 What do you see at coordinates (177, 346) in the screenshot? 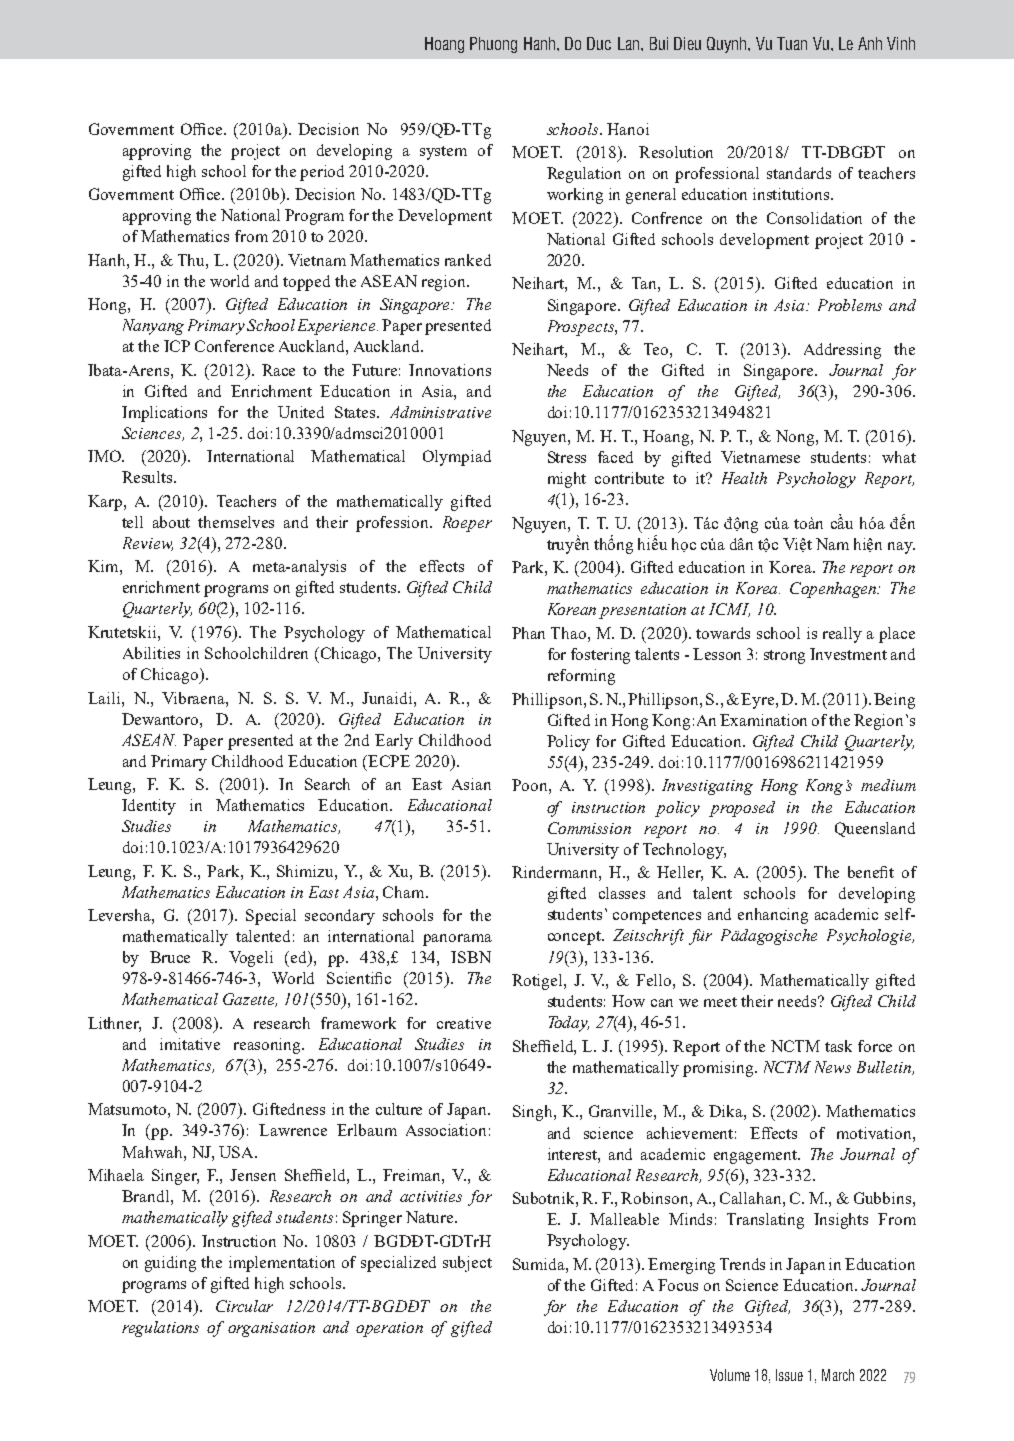
I see `ICP` at bounding box center [177, 346].
